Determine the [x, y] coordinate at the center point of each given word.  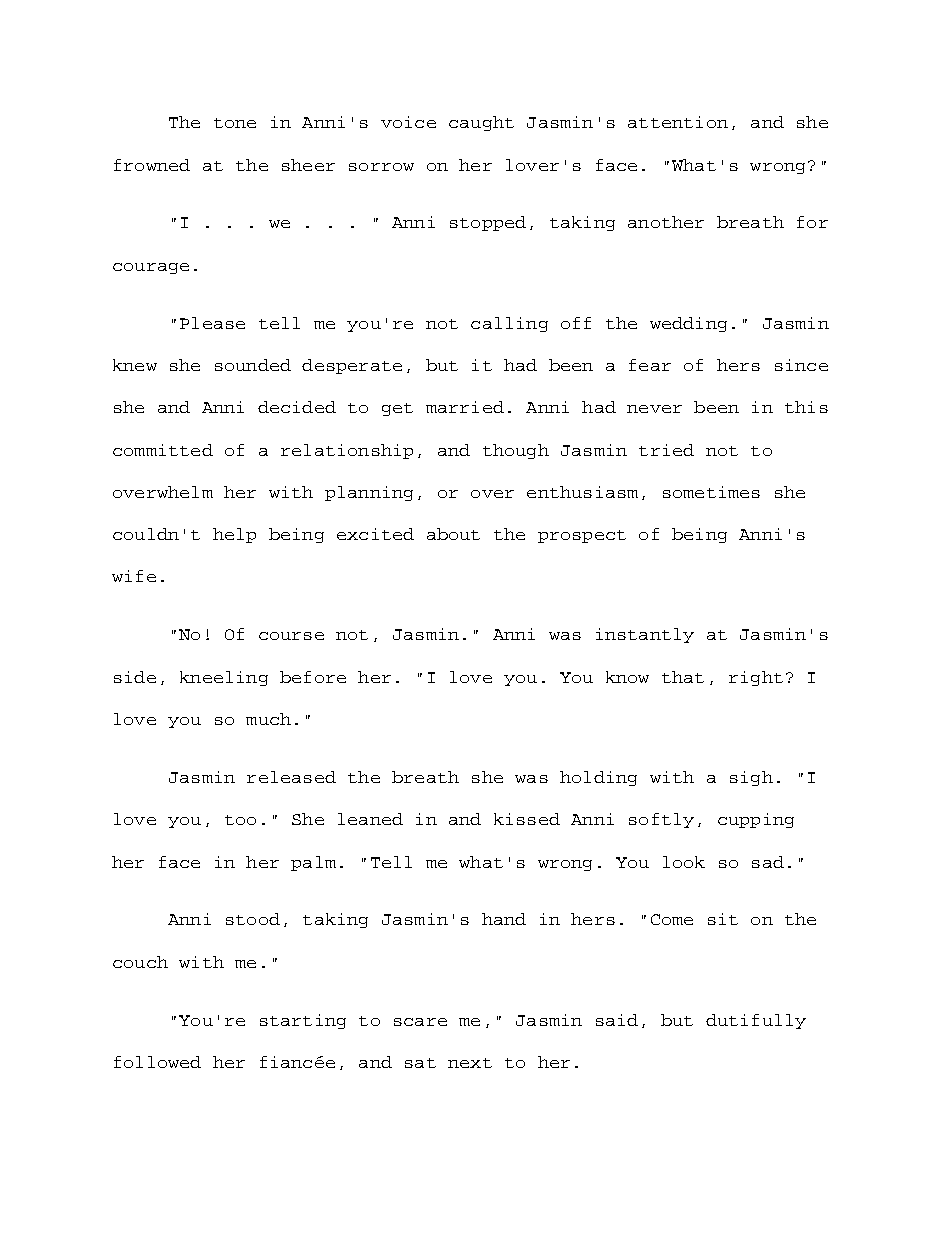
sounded [253, 365]
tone [235, 123]
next [470, 1063]
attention [678, 122]
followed [157, 1062]
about [453, 534]
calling [509, 324]
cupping [756, 820]
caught [481, 123]
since [801, 365]
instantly [645, 635]
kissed [527, 819]
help [234, 535]
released [291, 777]
